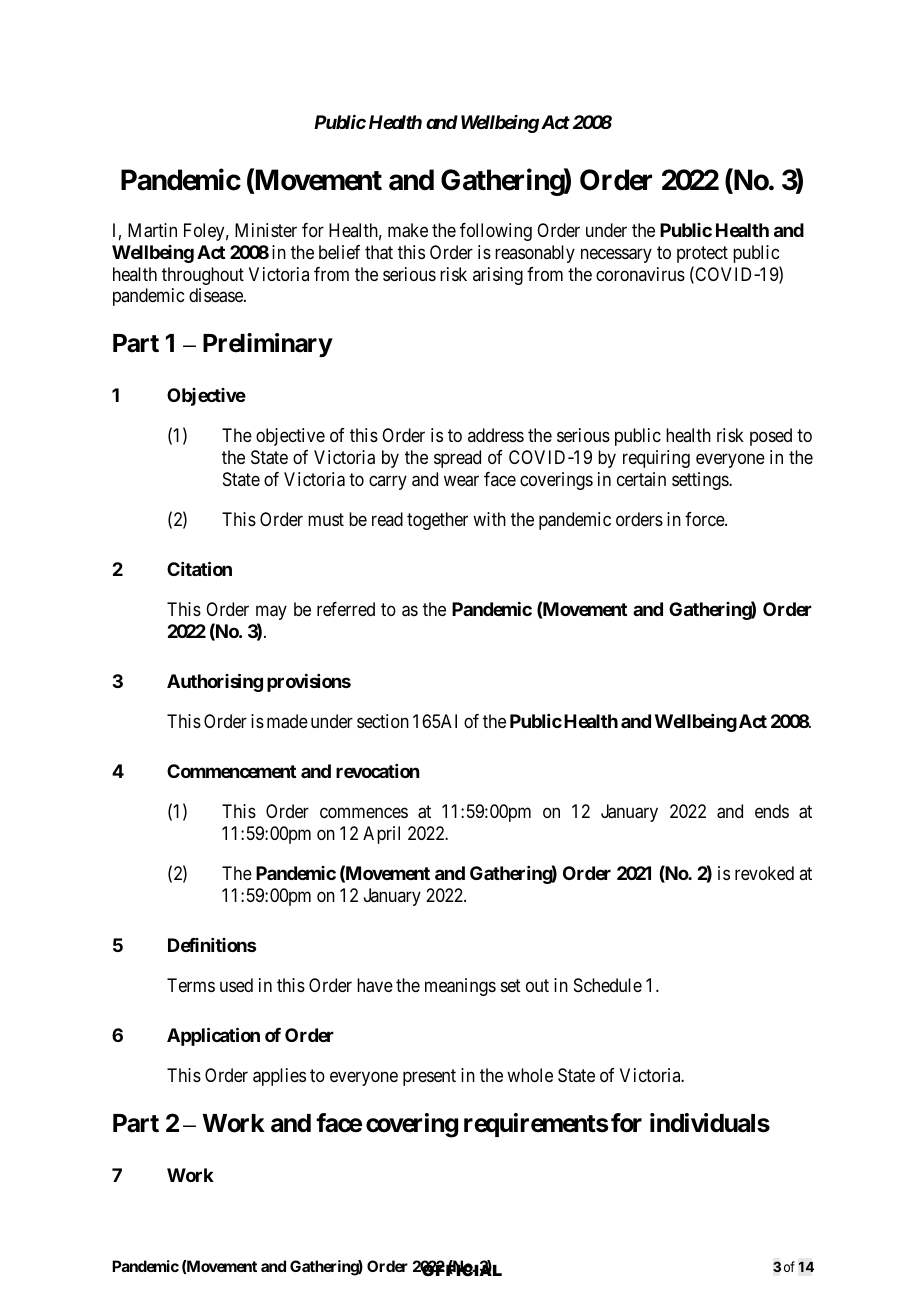 This page has width=924, height=1308. What do you see at coordinates (764, 873) in the page?
I see `revoked` at bounding box center [764, 873].
